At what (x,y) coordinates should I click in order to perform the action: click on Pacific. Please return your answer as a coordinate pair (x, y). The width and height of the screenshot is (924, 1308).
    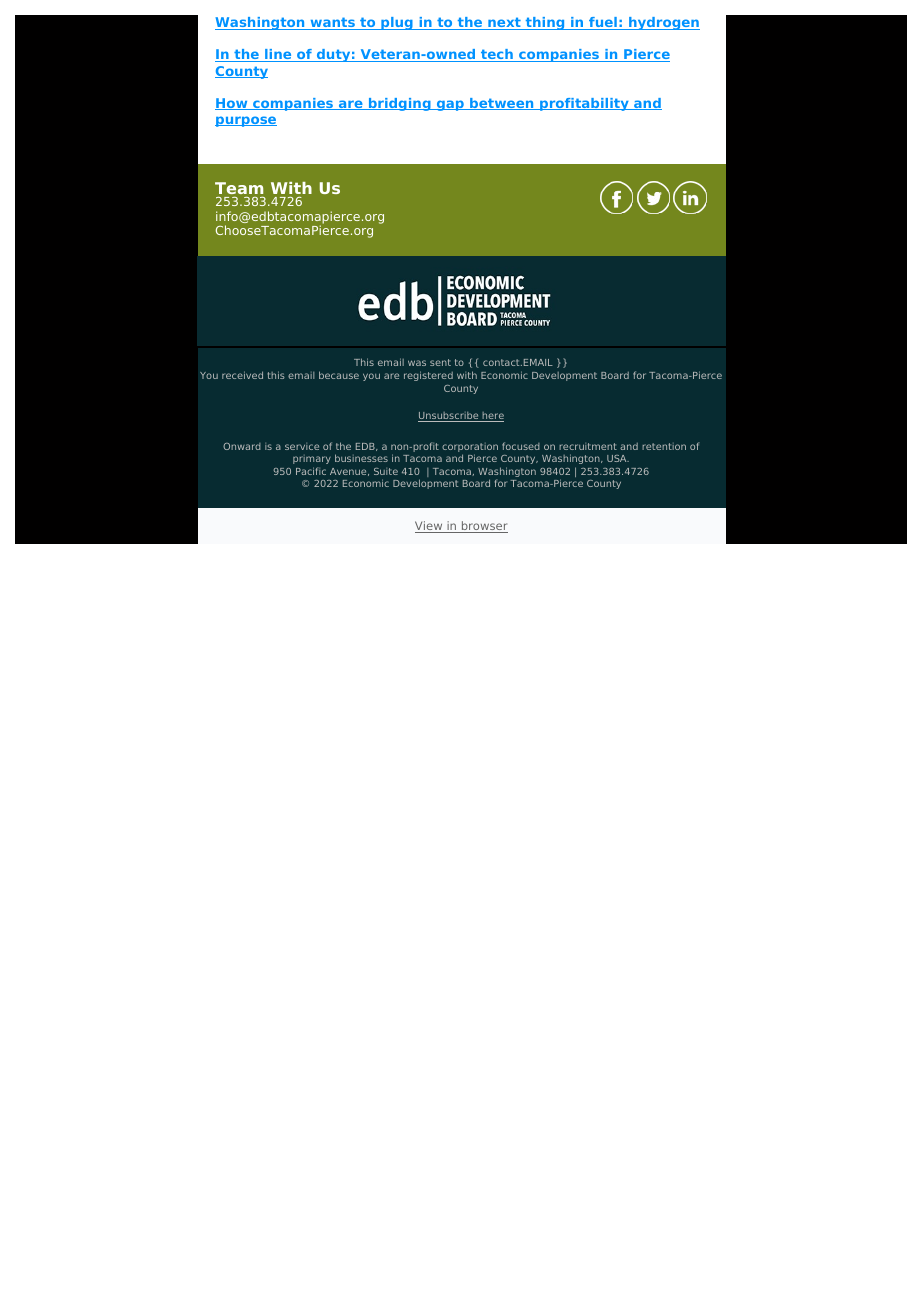
    Looking at the image, I should click on (311, 471).
